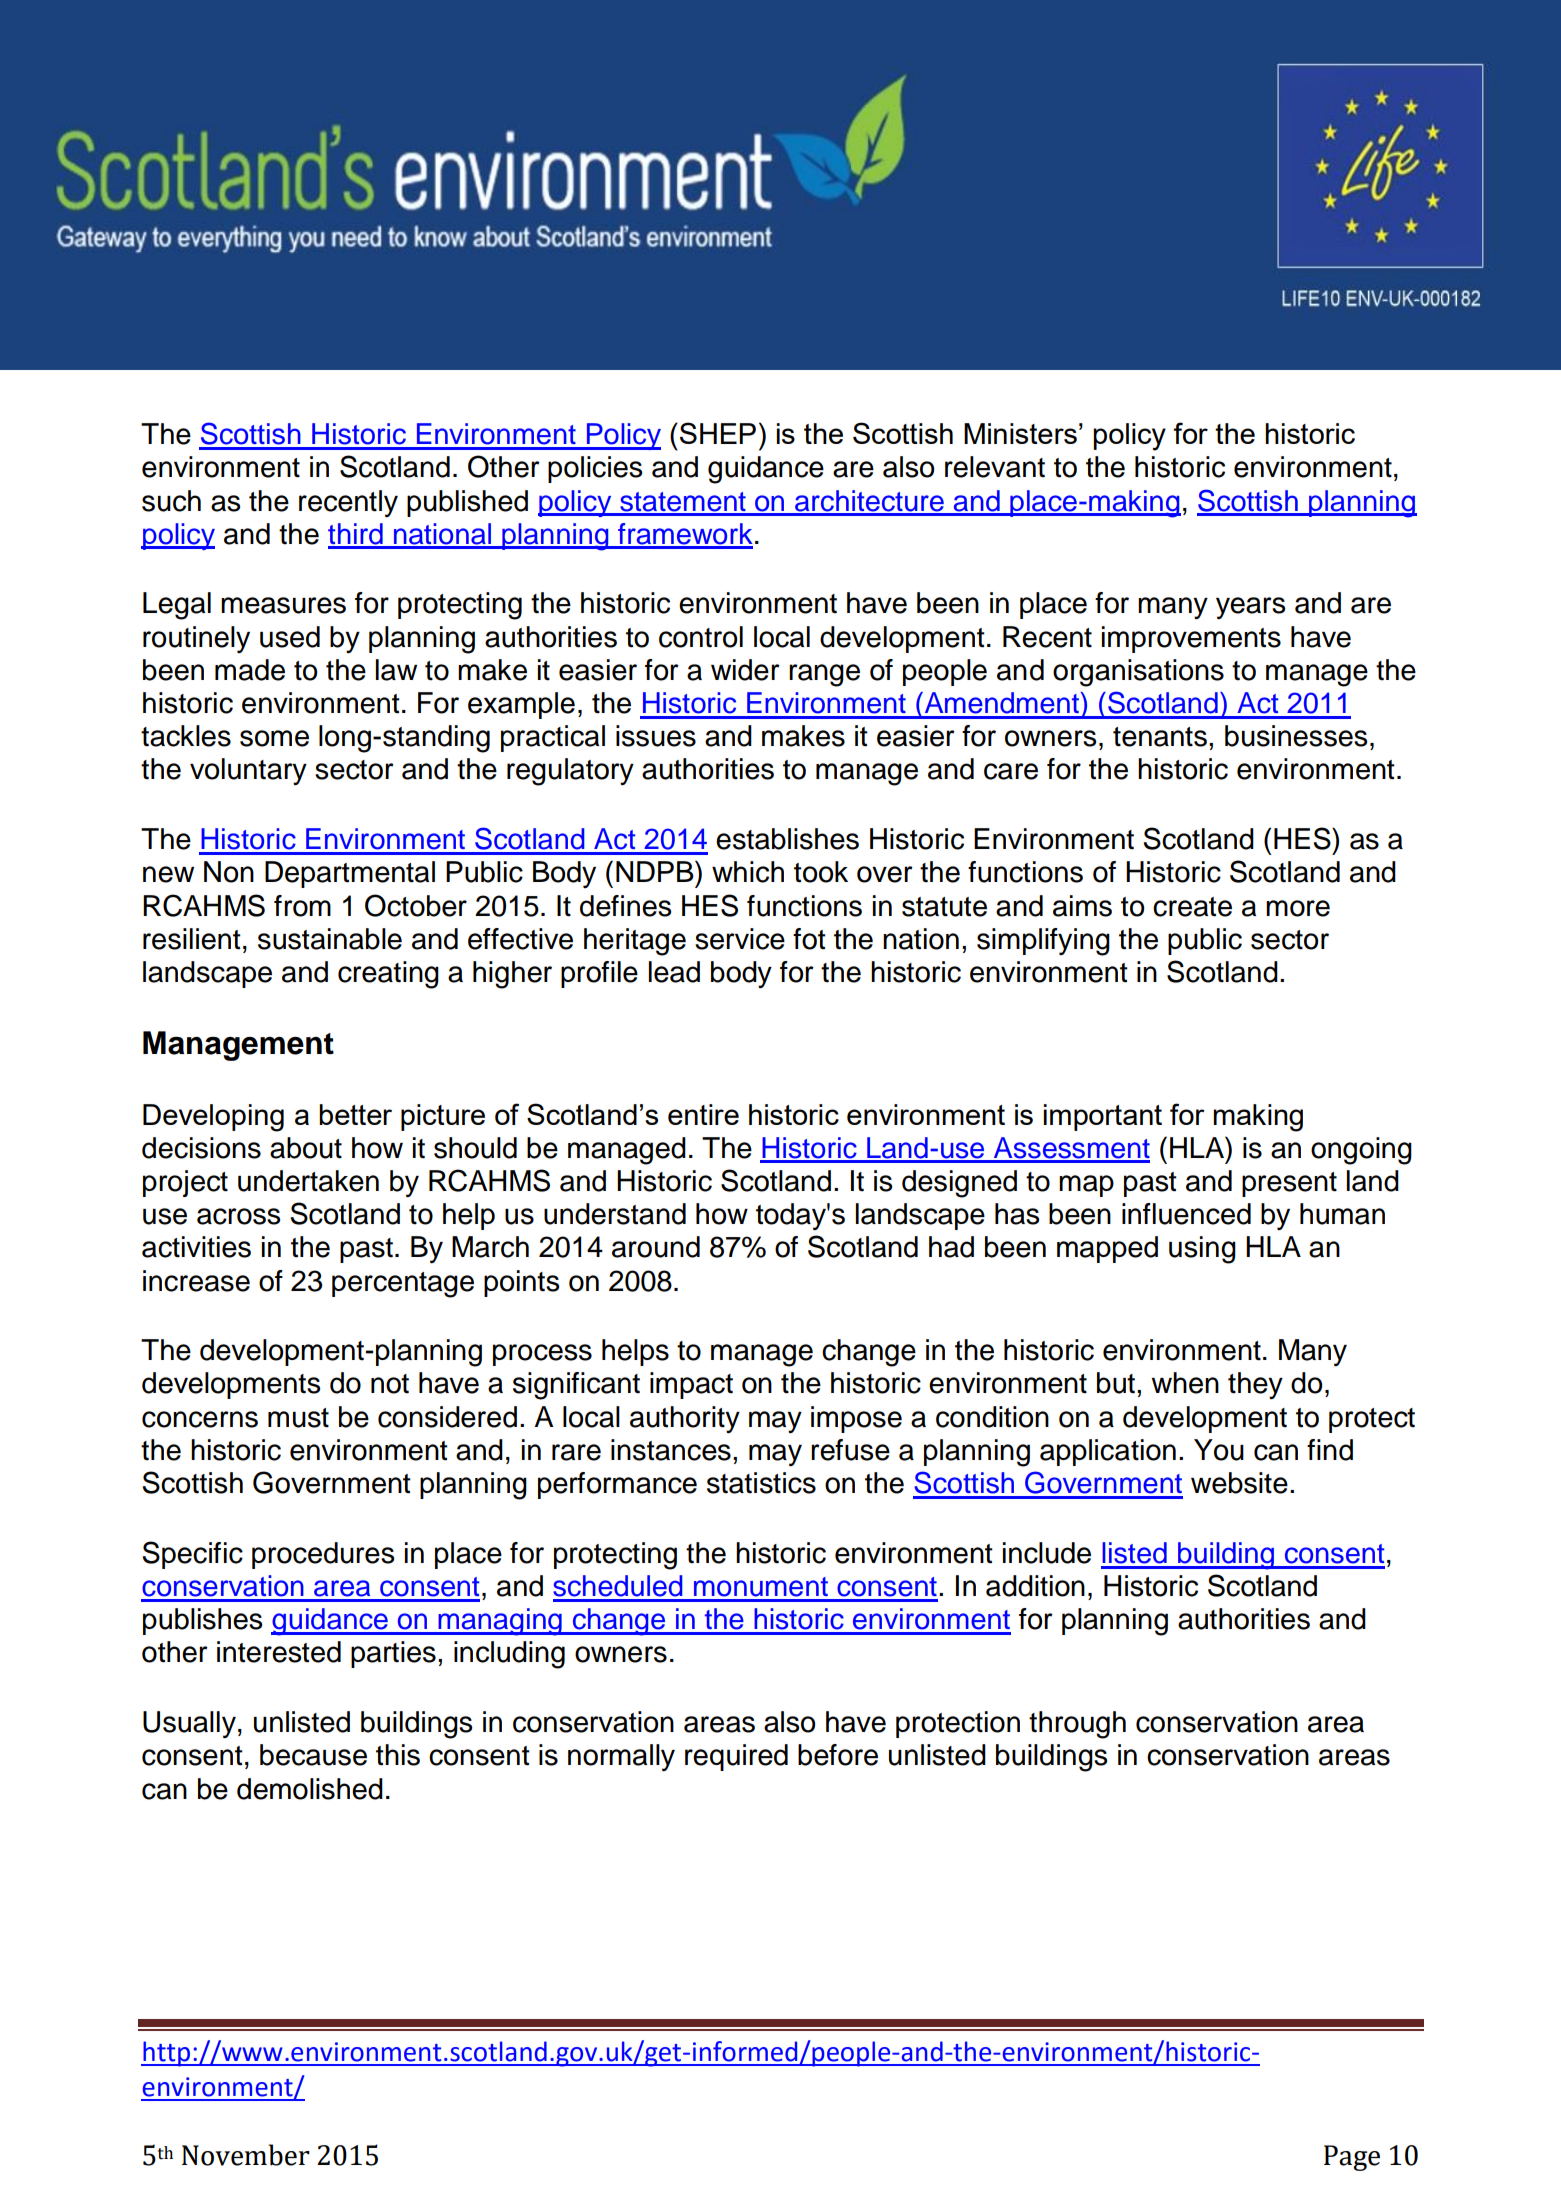 Image resolution: width=1561 pixels, height=2207 pixels. What do you see at coordinates (1192, 907) in the screenshot?
I see `create` at bounding box center [1192, 907].
